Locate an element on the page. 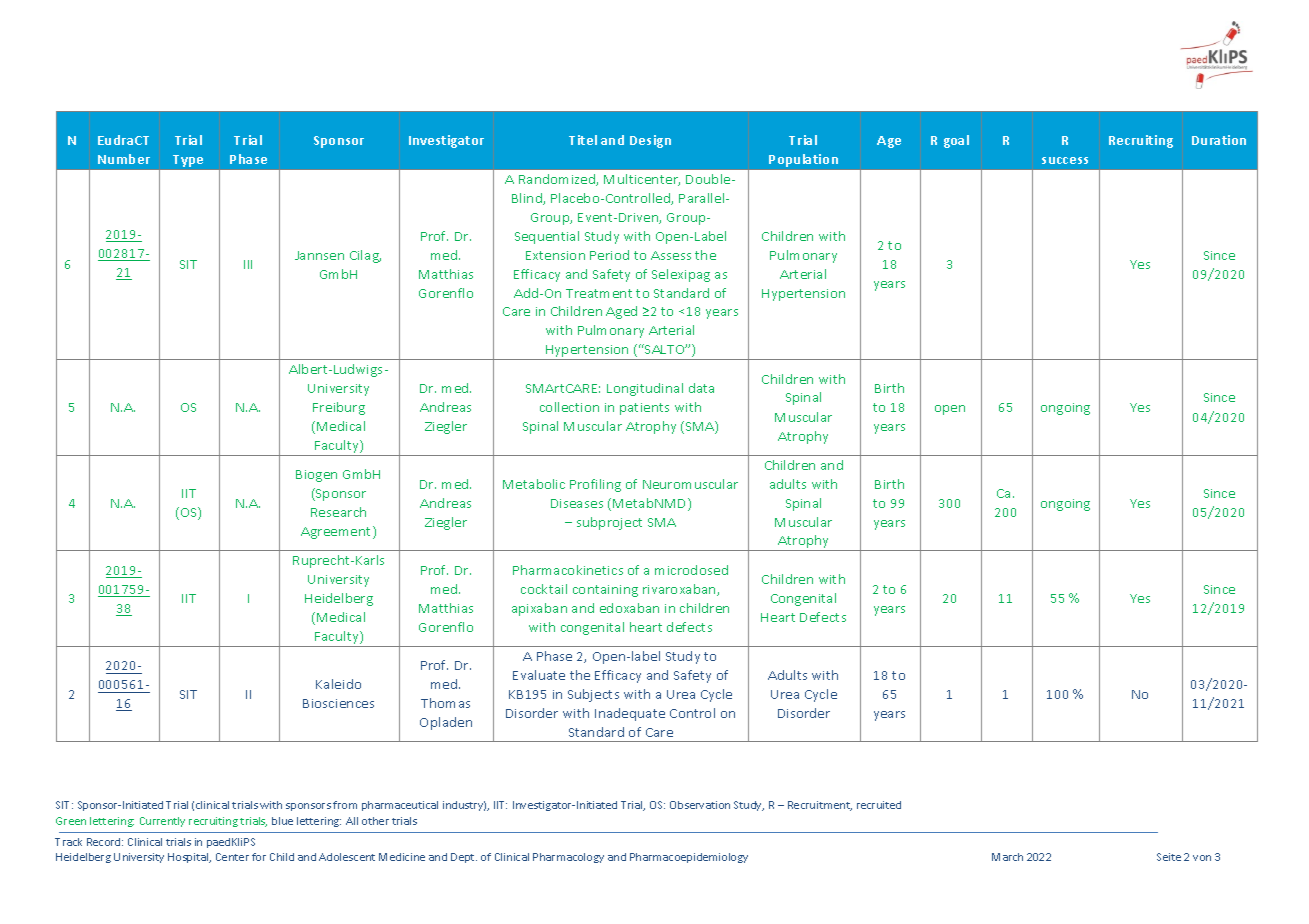 The image size is (1309, 924). Pharmacology is located at coordinates (568, 858).
